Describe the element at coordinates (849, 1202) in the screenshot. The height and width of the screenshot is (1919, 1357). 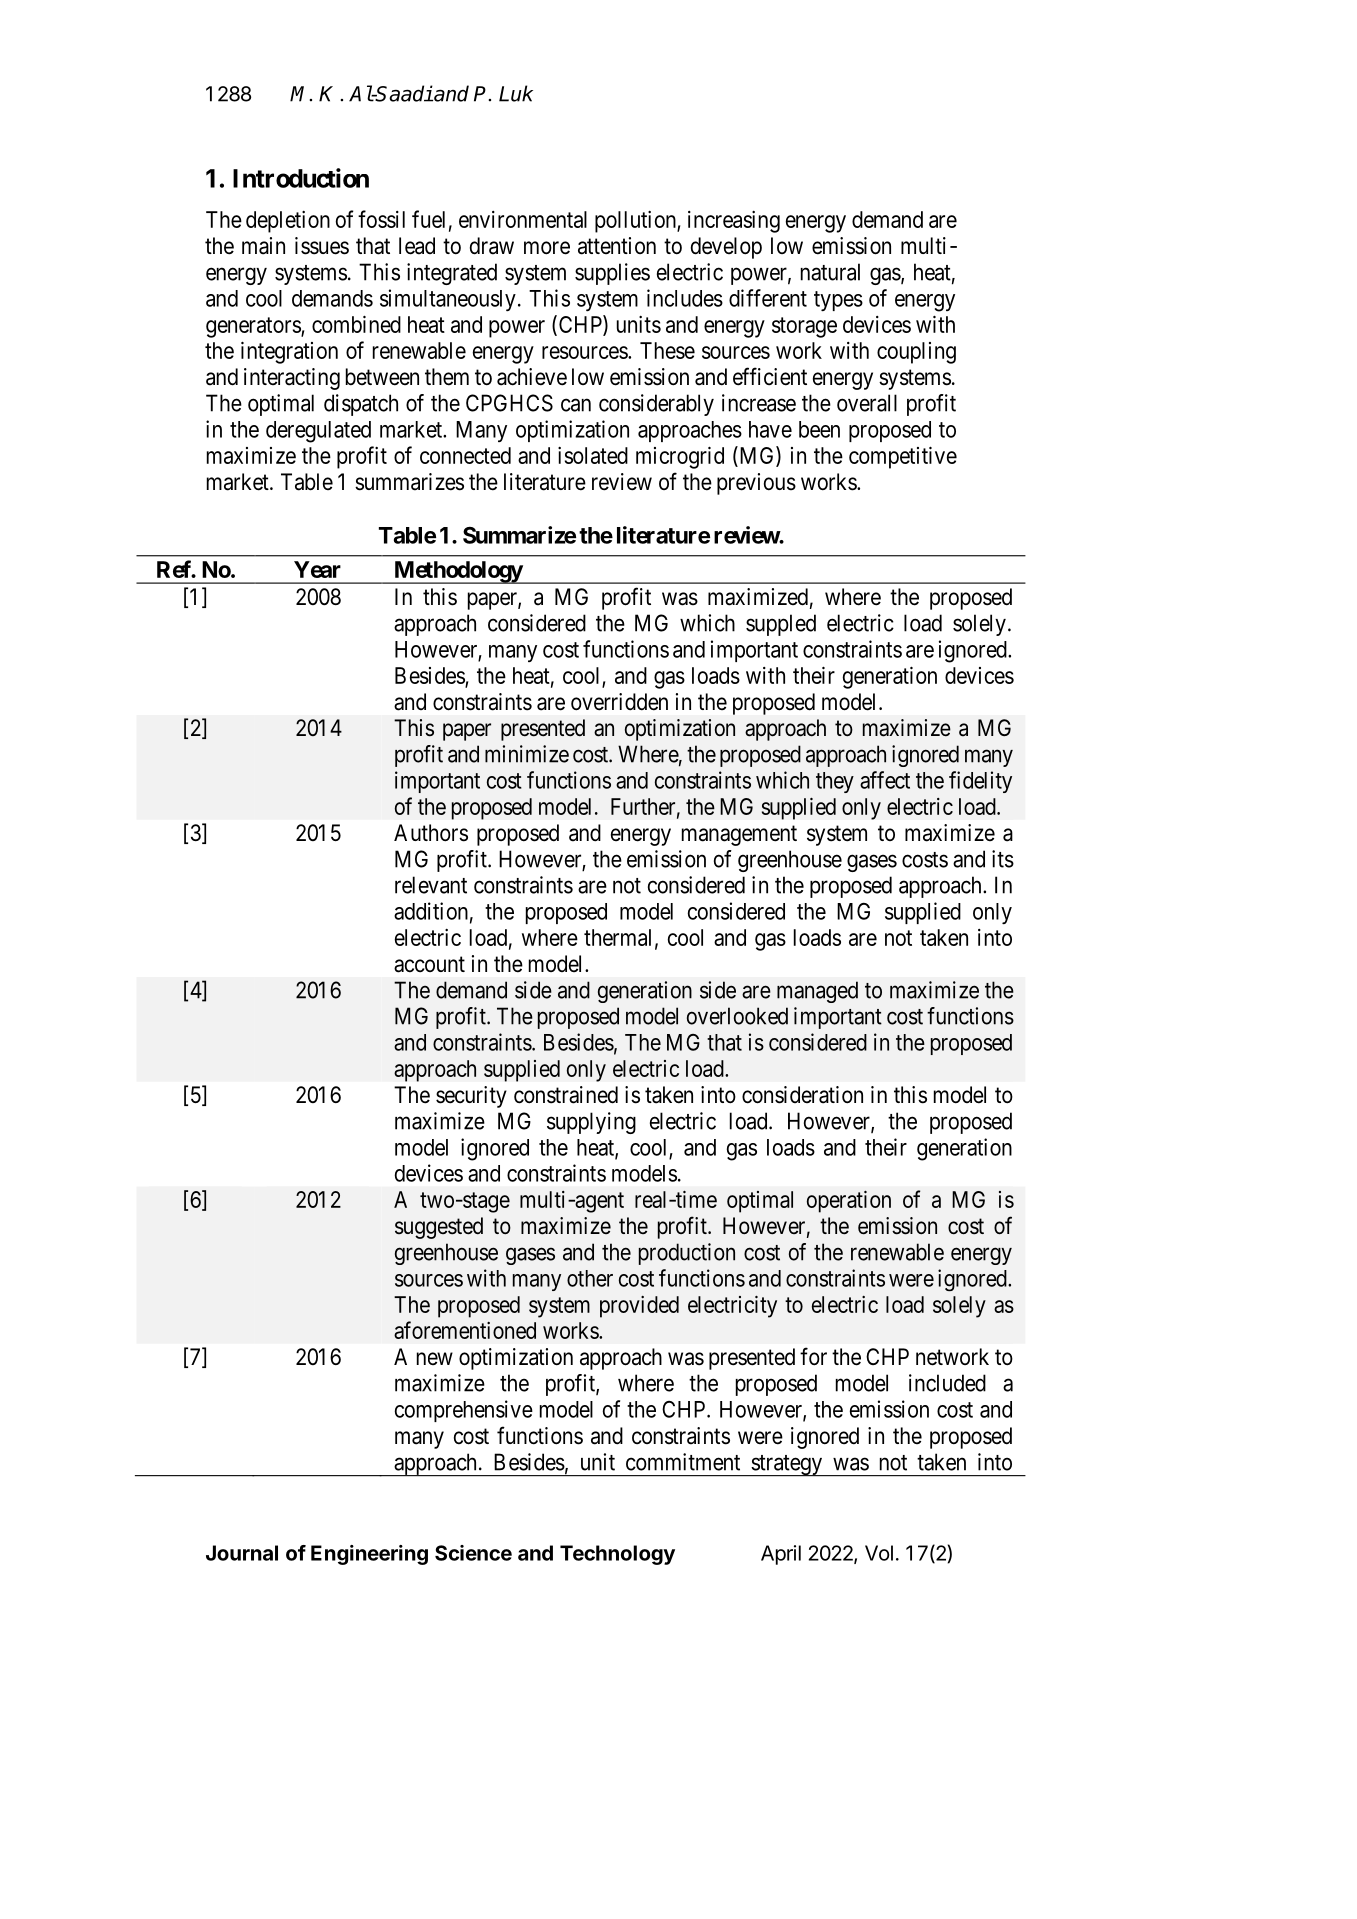
I see `operation` at that location.
